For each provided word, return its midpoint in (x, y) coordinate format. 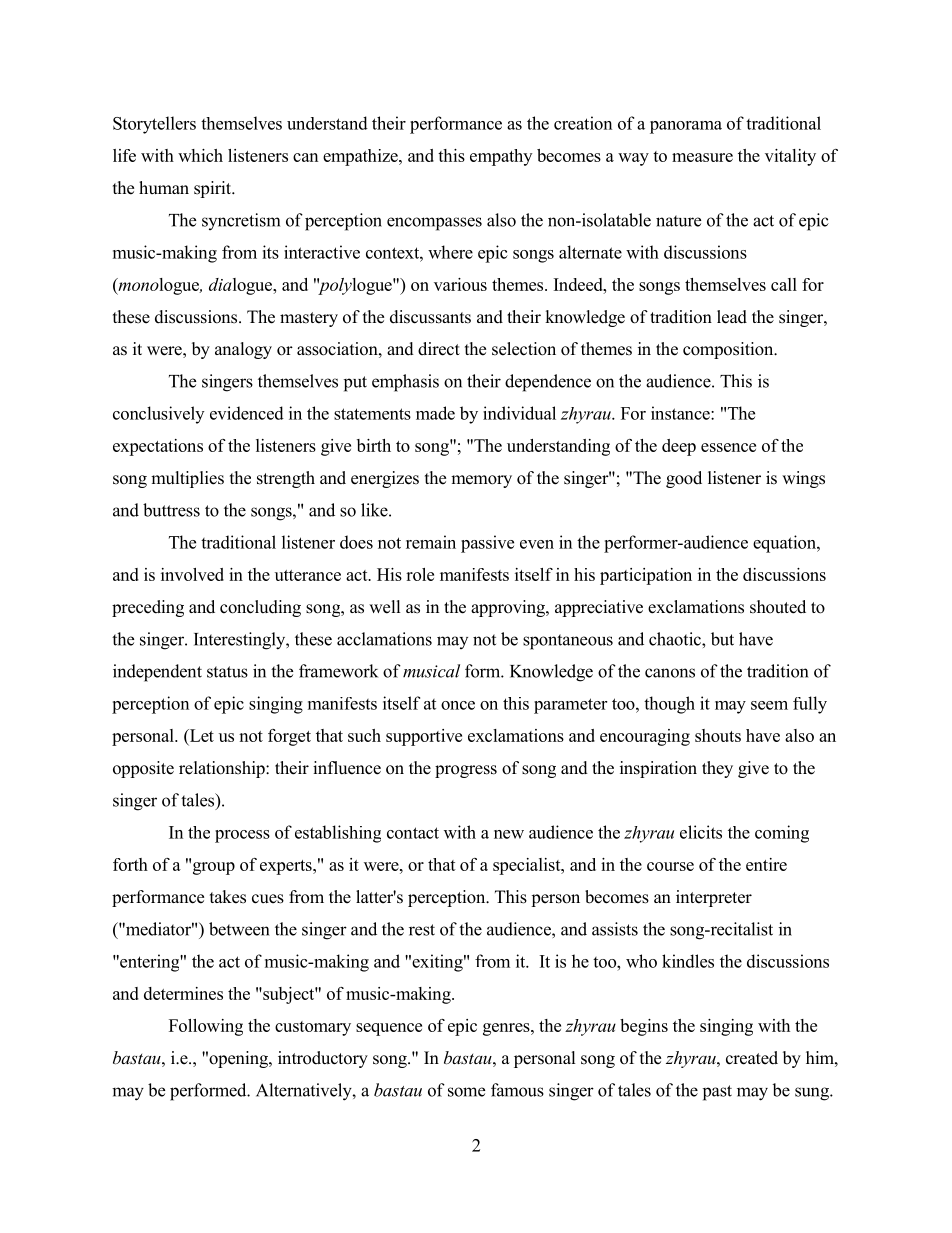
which (200, 155)
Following (206, 1027)
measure (702, 157)
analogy (243, 350)
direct (439, 349)
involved (192, 574)
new (509, 834)
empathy (501, 157)
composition (729, 350)
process (242, 836)
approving (509, 608)
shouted (778, 607)
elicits (701, 832)
